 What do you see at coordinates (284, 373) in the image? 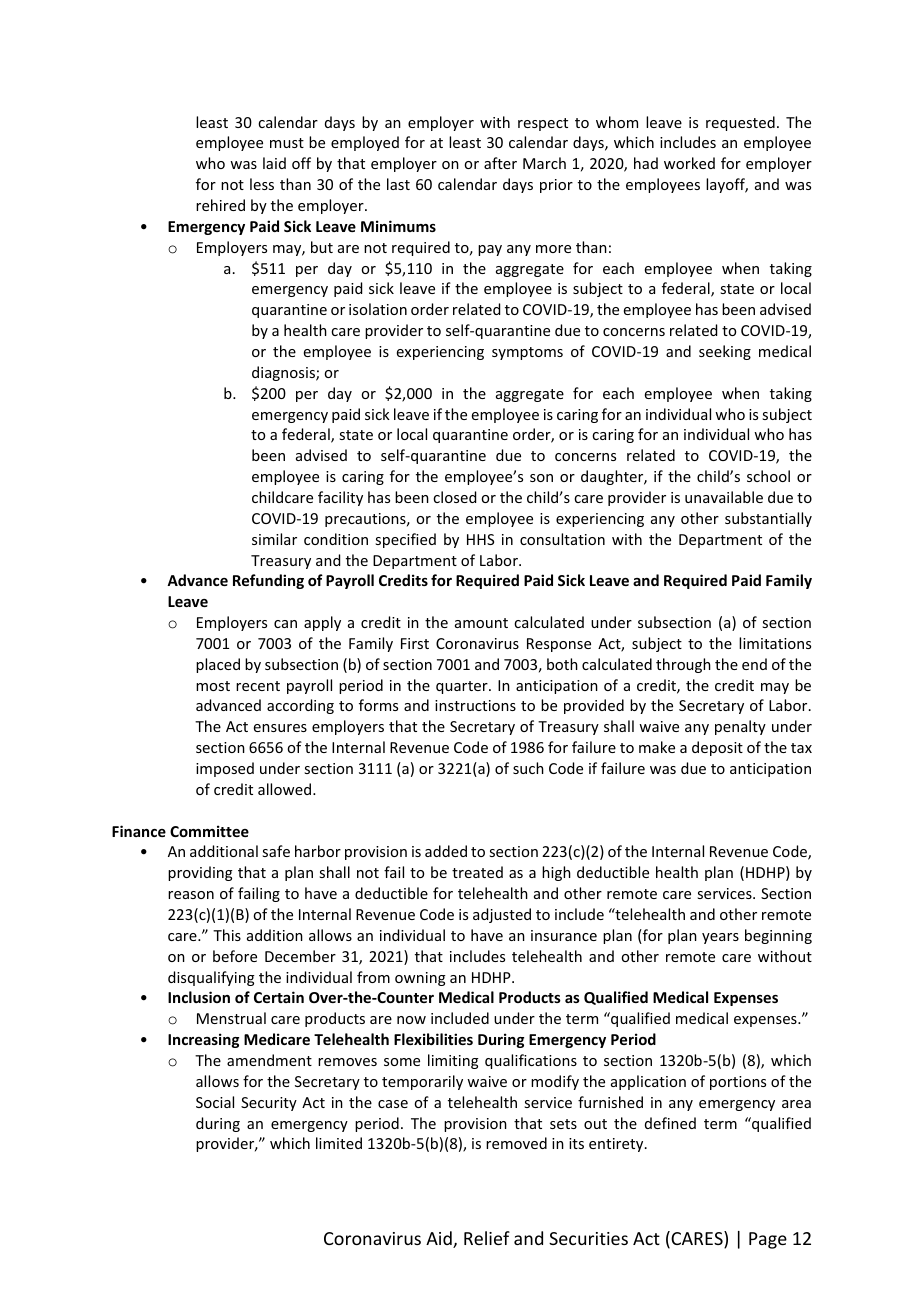
I see `diagnosis` at bounding box center [284, 373].
